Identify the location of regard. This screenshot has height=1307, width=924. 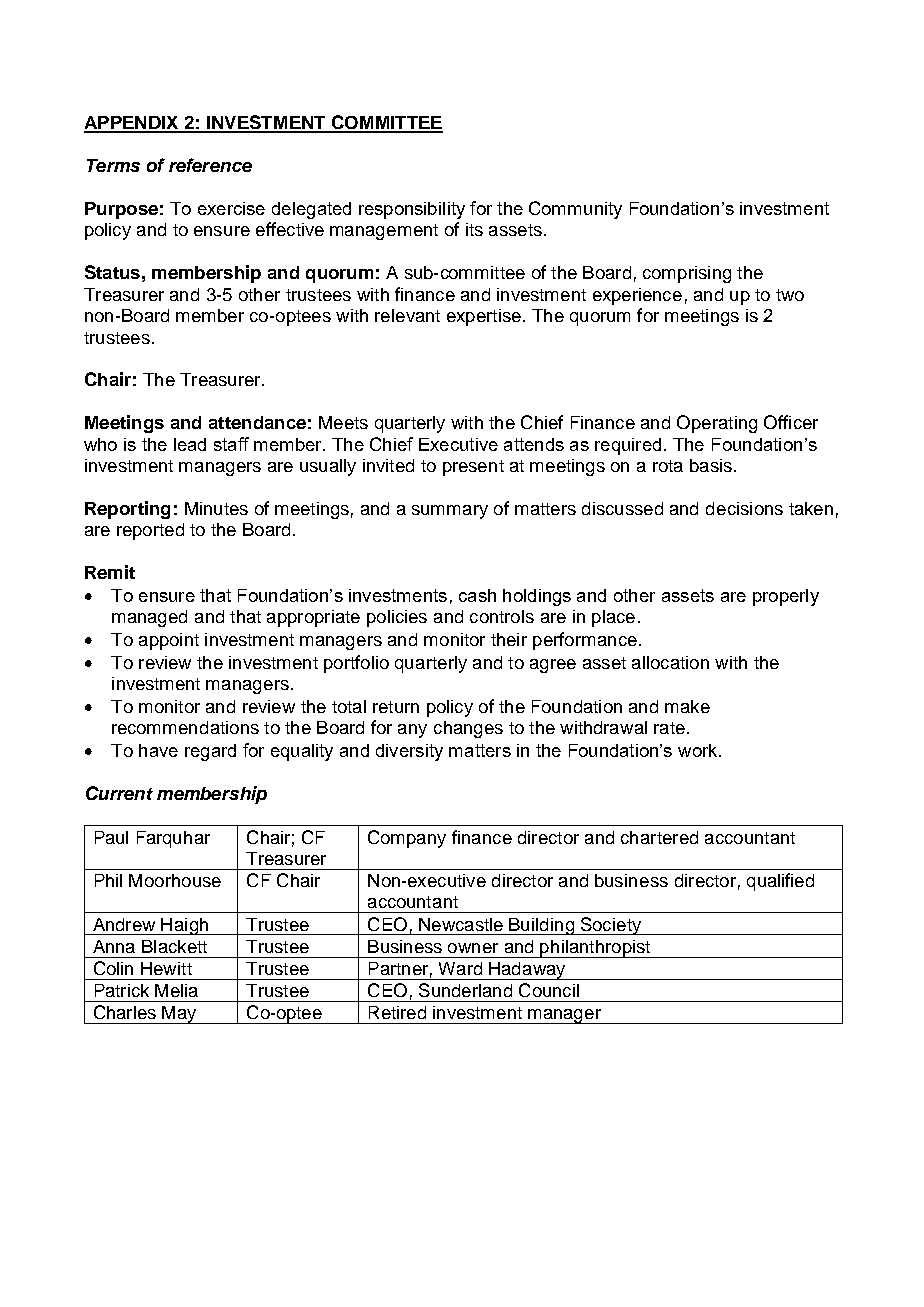
(210, 752).
